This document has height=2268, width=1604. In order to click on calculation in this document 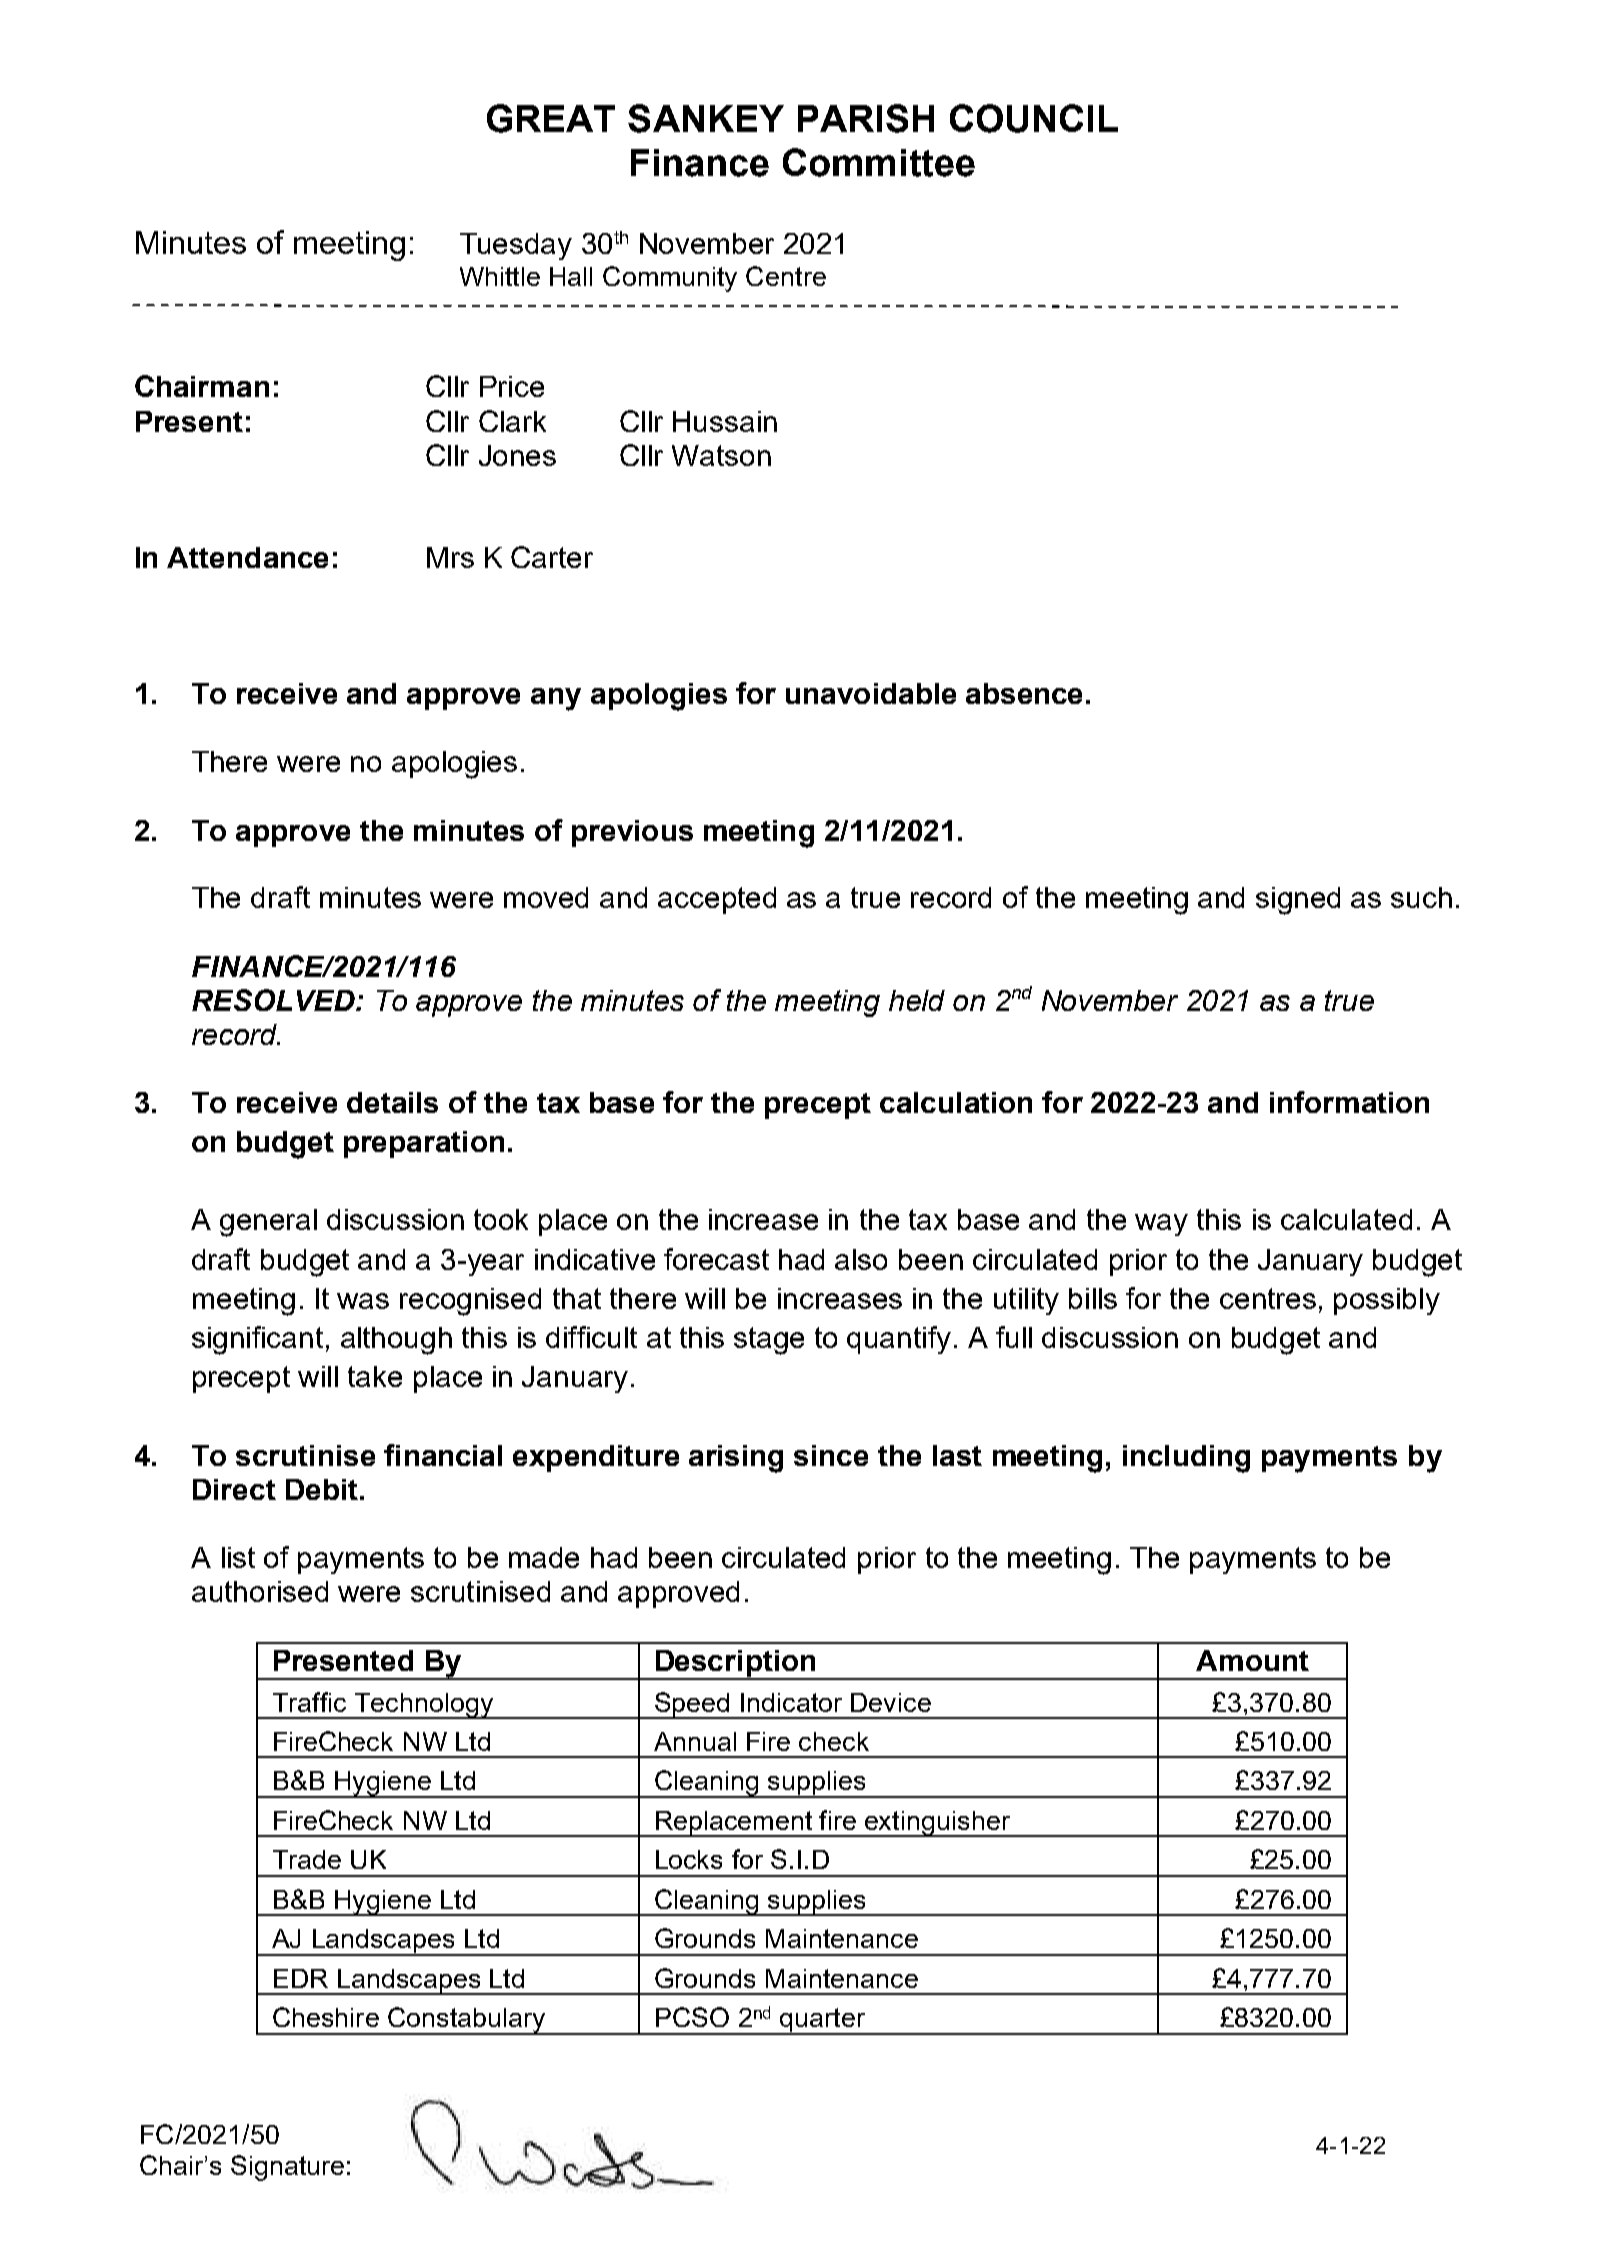, I will do `click(956, 1102)`.
